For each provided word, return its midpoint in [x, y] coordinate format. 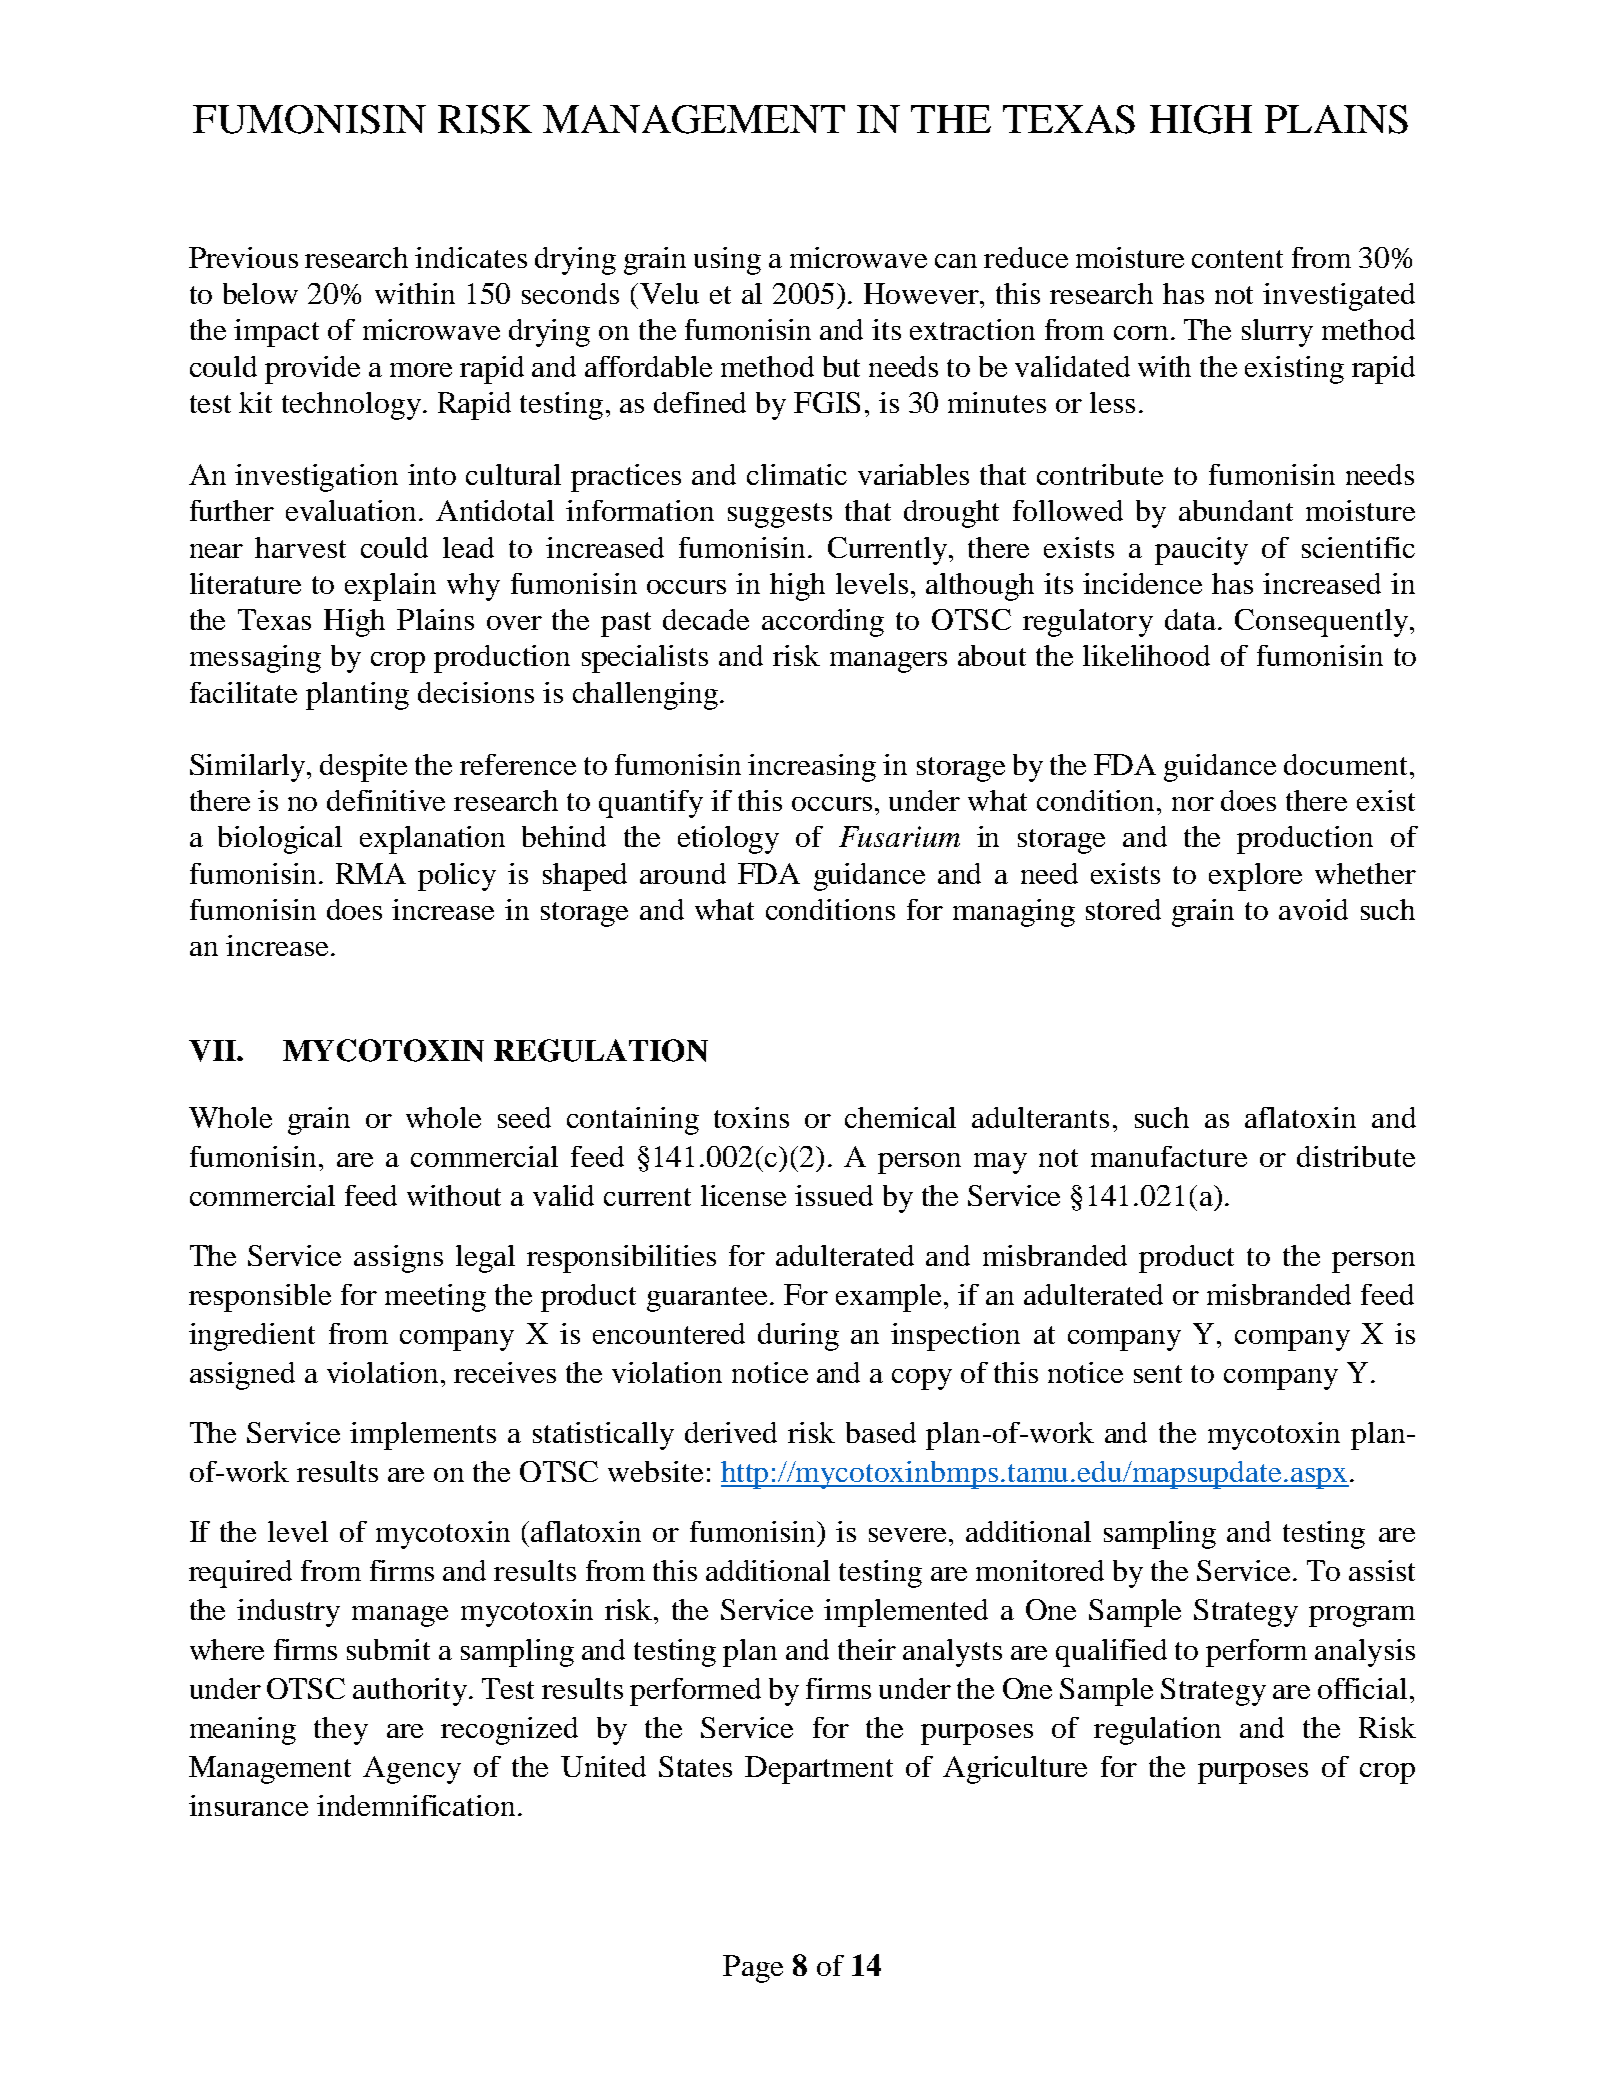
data [1192, 619]
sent [1158, 1374]
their [867, 1649]
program [1362, 1616]
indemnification [416, 1805]
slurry [1277, 333]
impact [276, 333]
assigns [398, 1259]
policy [457, 877]
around [683, 873]
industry [288, 1613]
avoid [1313, 909]
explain [390, 587]
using [727, 261]
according [823, 623]
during [798, 1337]
